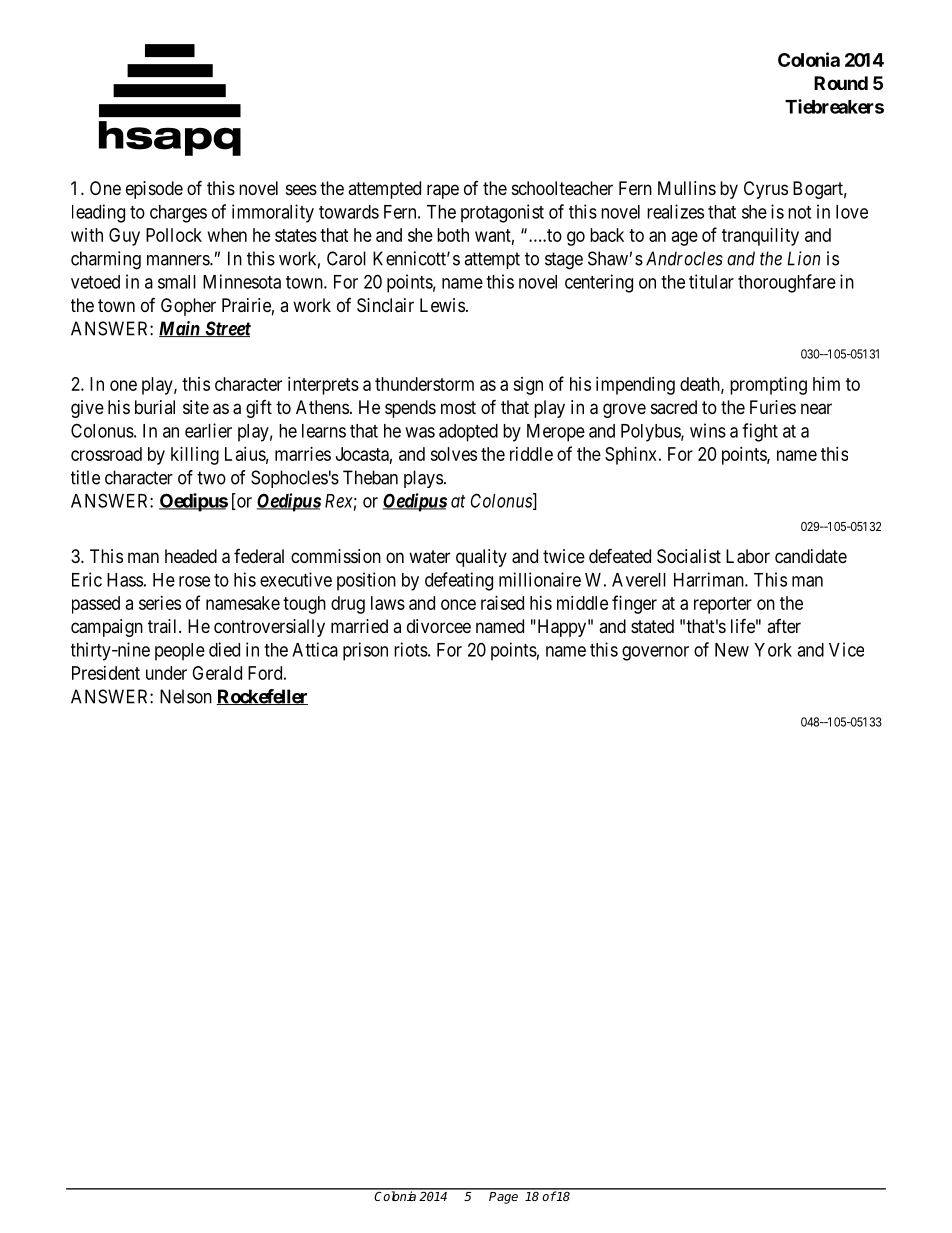  What do you see at coordinates (481, 558) in the screenshot?
I see `quality` at bounding box center [481, 558].
